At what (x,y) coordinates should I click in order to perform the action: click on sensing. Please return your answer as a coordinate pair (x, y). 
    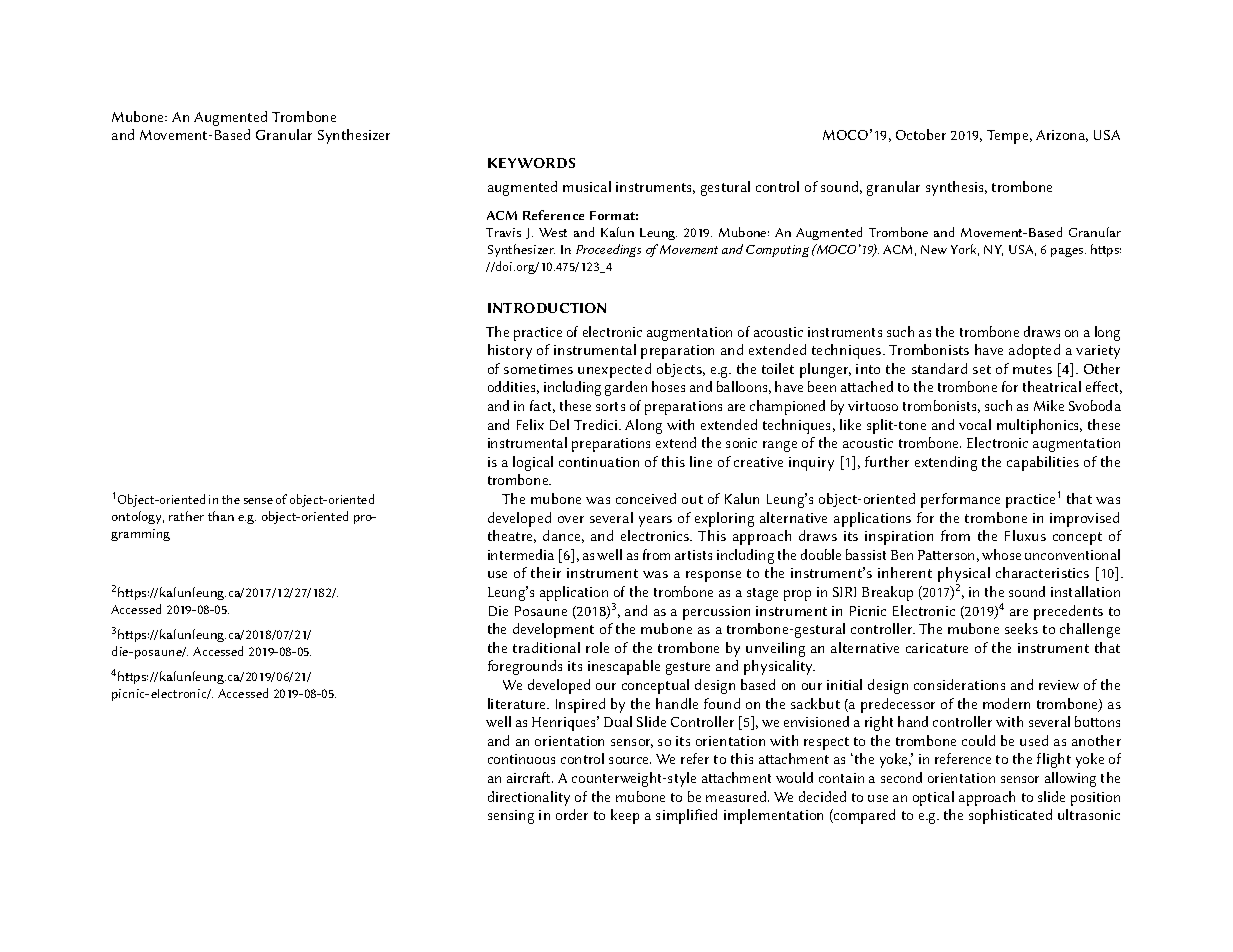
    Looking at the image, I should click on (511, 817).
